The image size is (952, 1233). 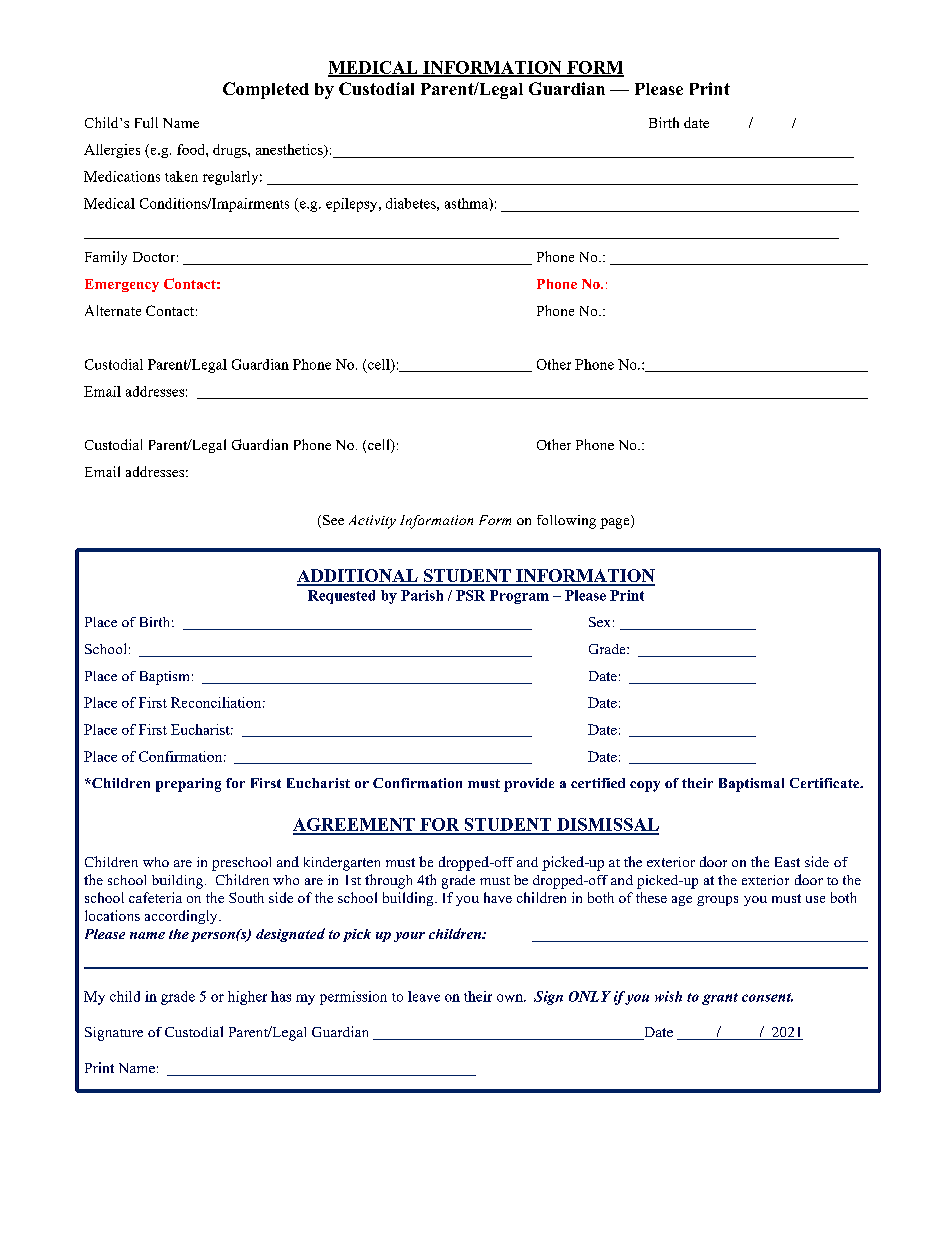 I want to click on Full, so click(x=146, y=122).
